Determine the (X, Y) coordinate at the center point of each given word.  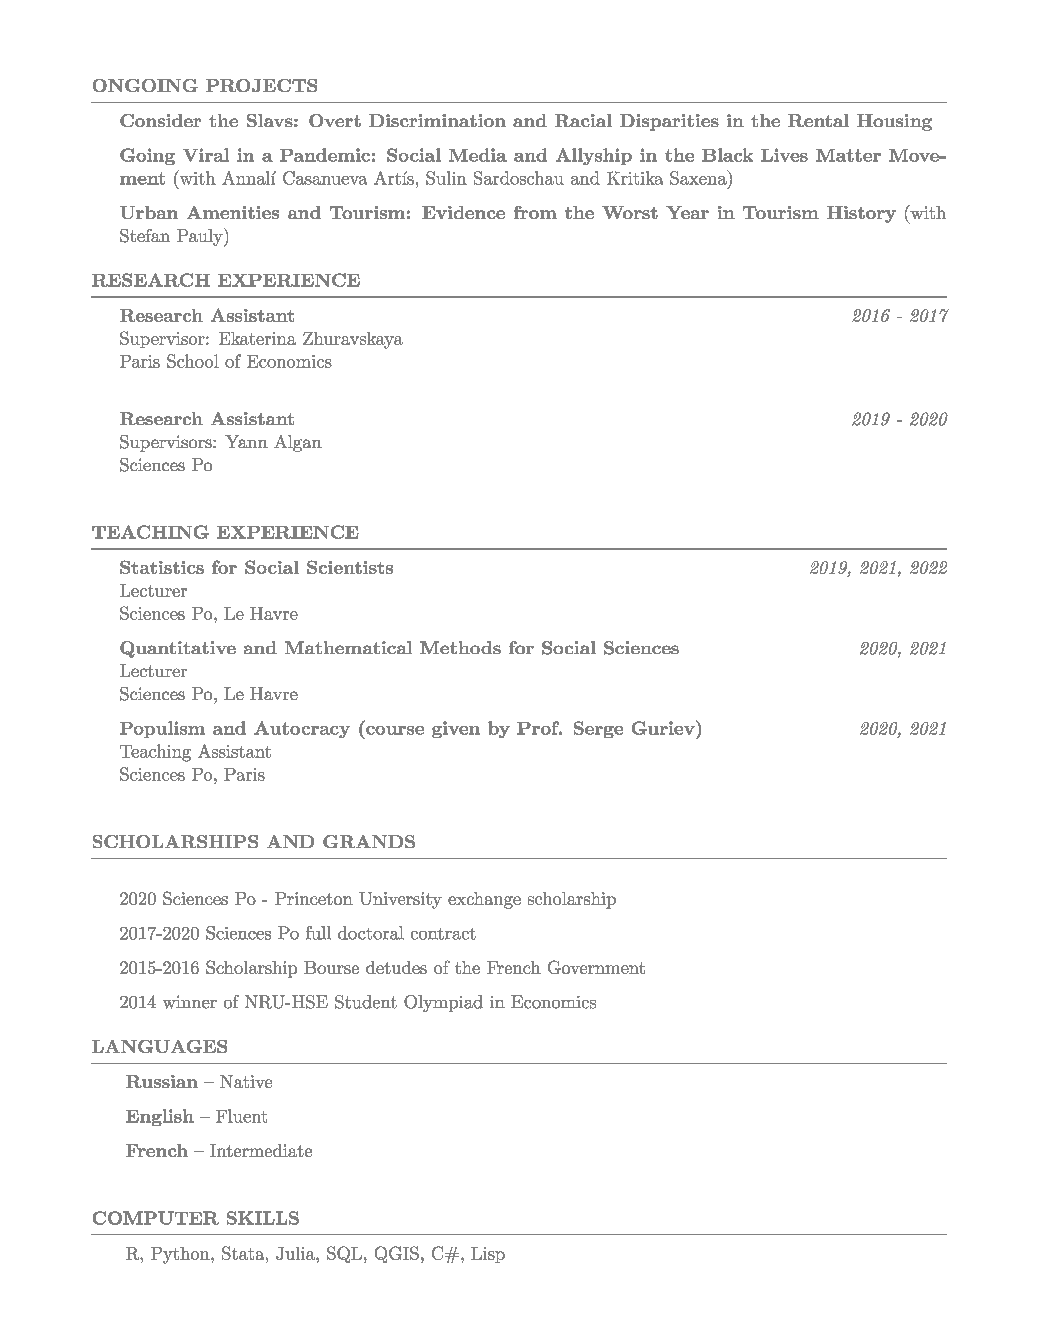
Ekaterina (257, 338)
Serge (598, 729)
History (861, 214)
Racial (583, 120)
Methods (460, 647)
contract (443, 934)
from (535, 212)
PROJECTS (261, 85)
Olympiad (443, 1003)
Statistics (162, 567)
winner (190, 1002)
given (456, 729)
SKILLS (263, 1218)
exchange (484, 900)
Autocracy (302, 729)
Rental (818, 120)
